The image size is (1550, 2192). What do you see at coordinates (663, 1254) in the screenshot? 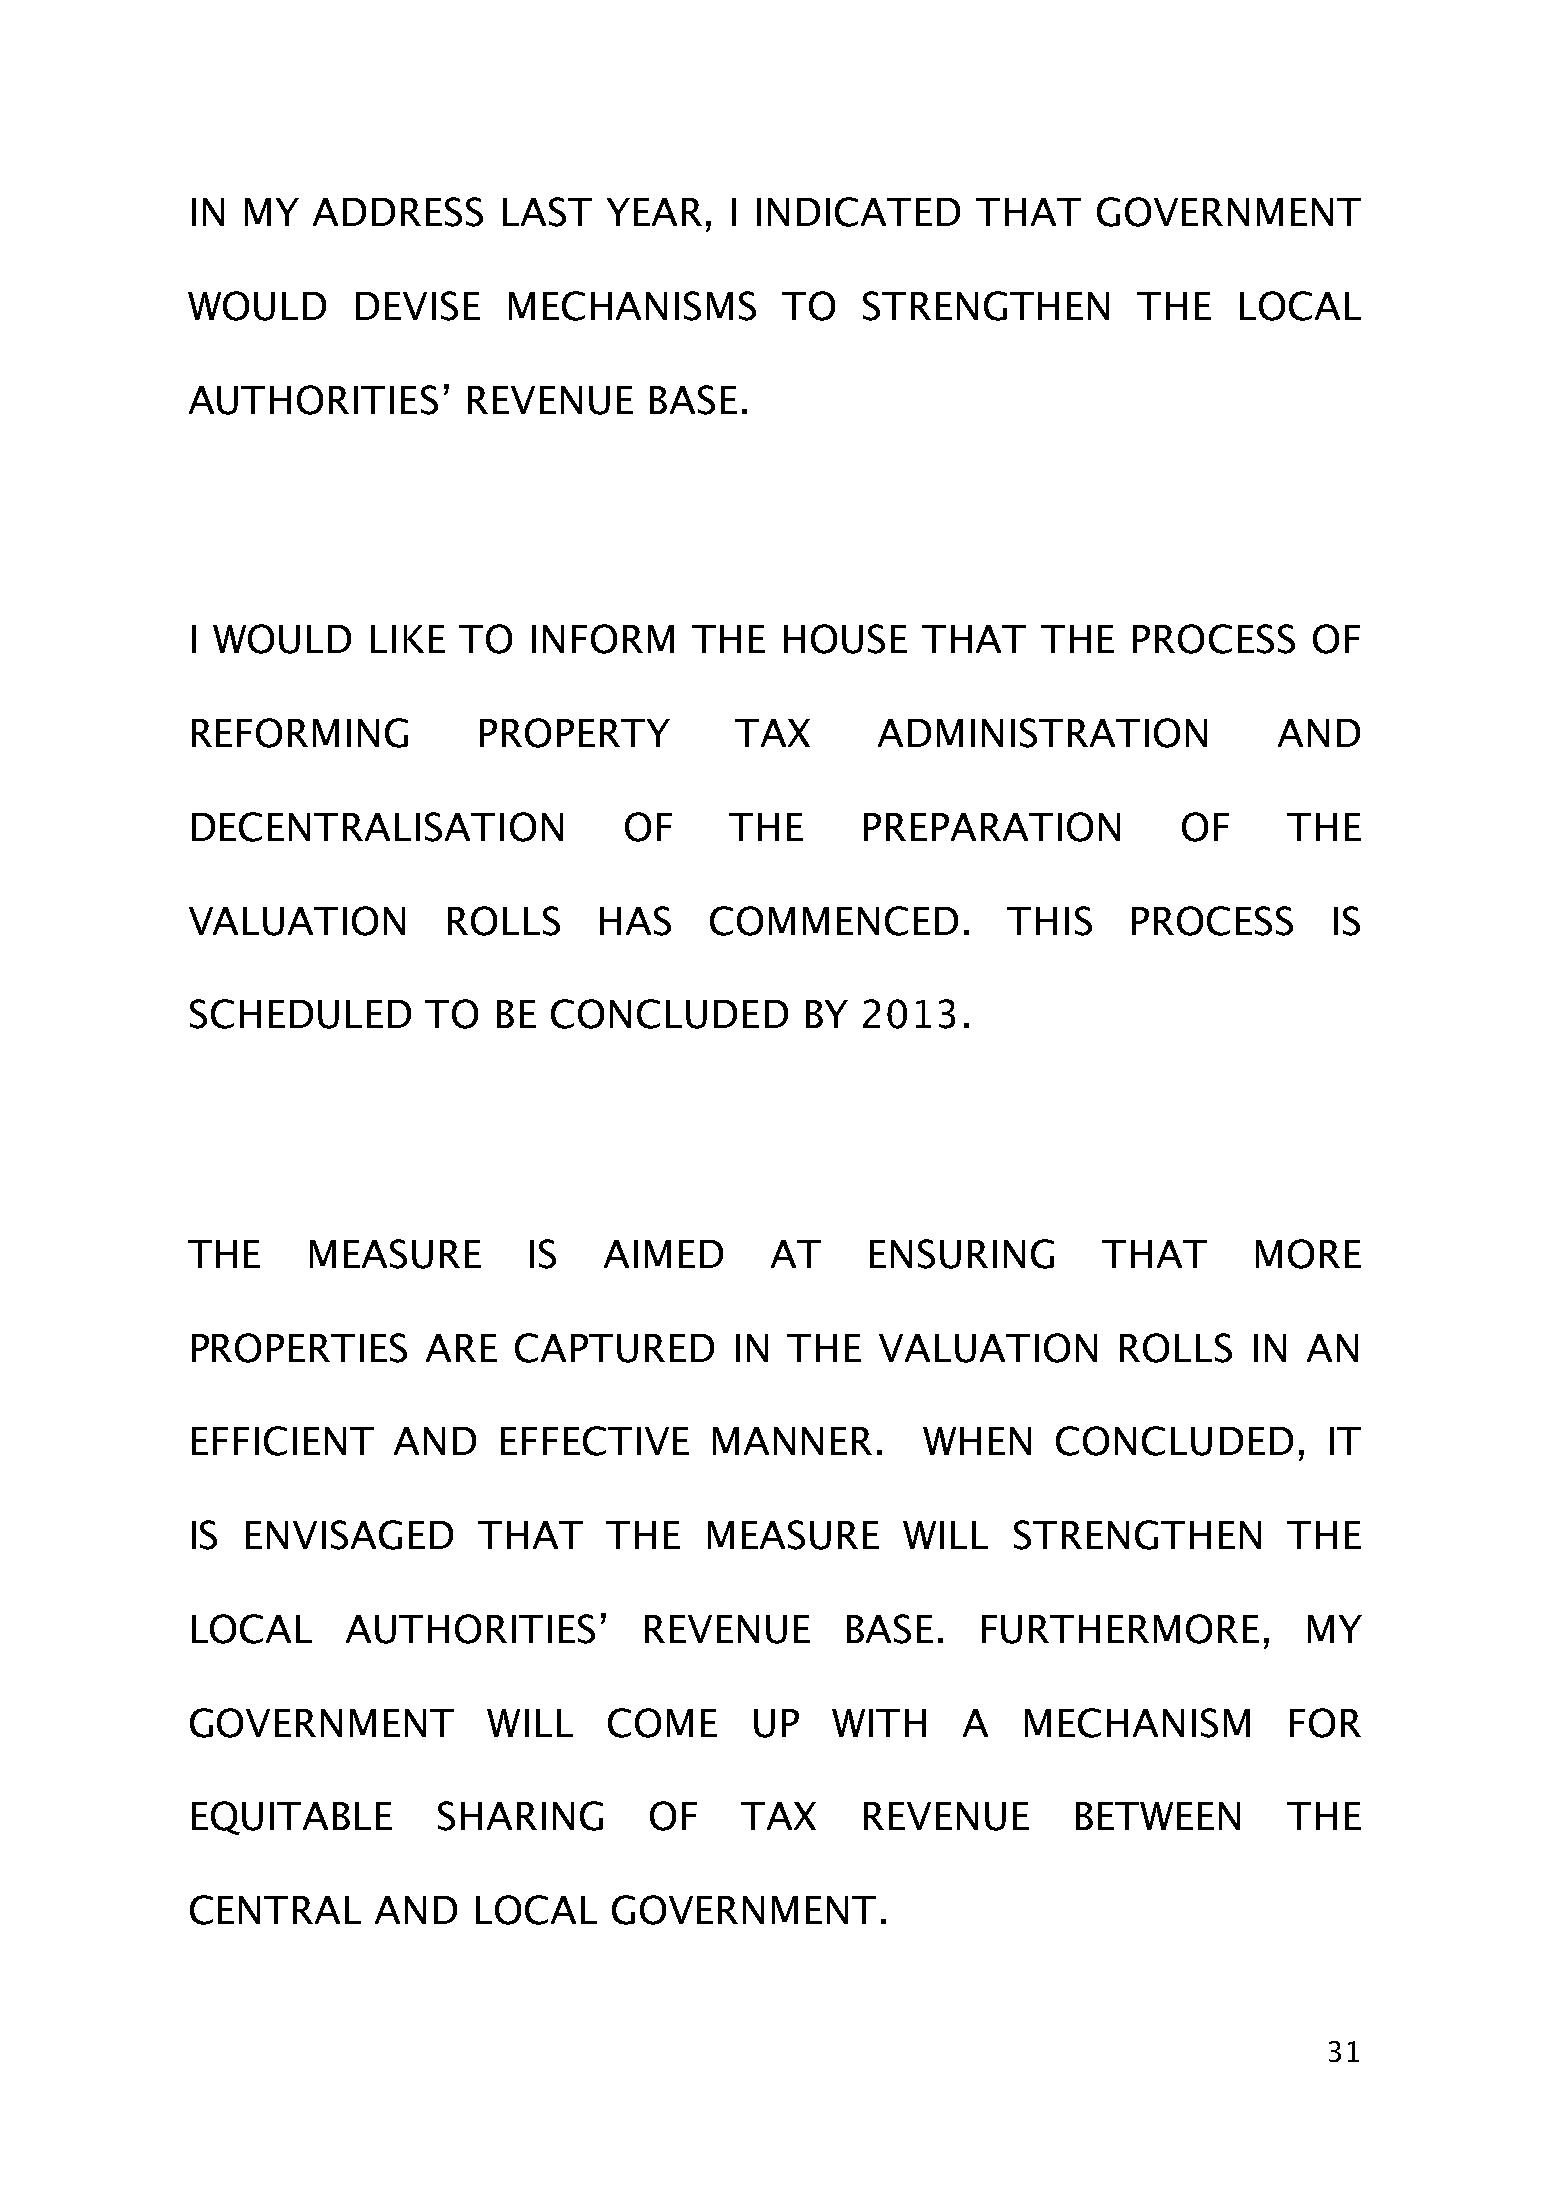
I see `AIMED` at bounding box center [663, 1254].
